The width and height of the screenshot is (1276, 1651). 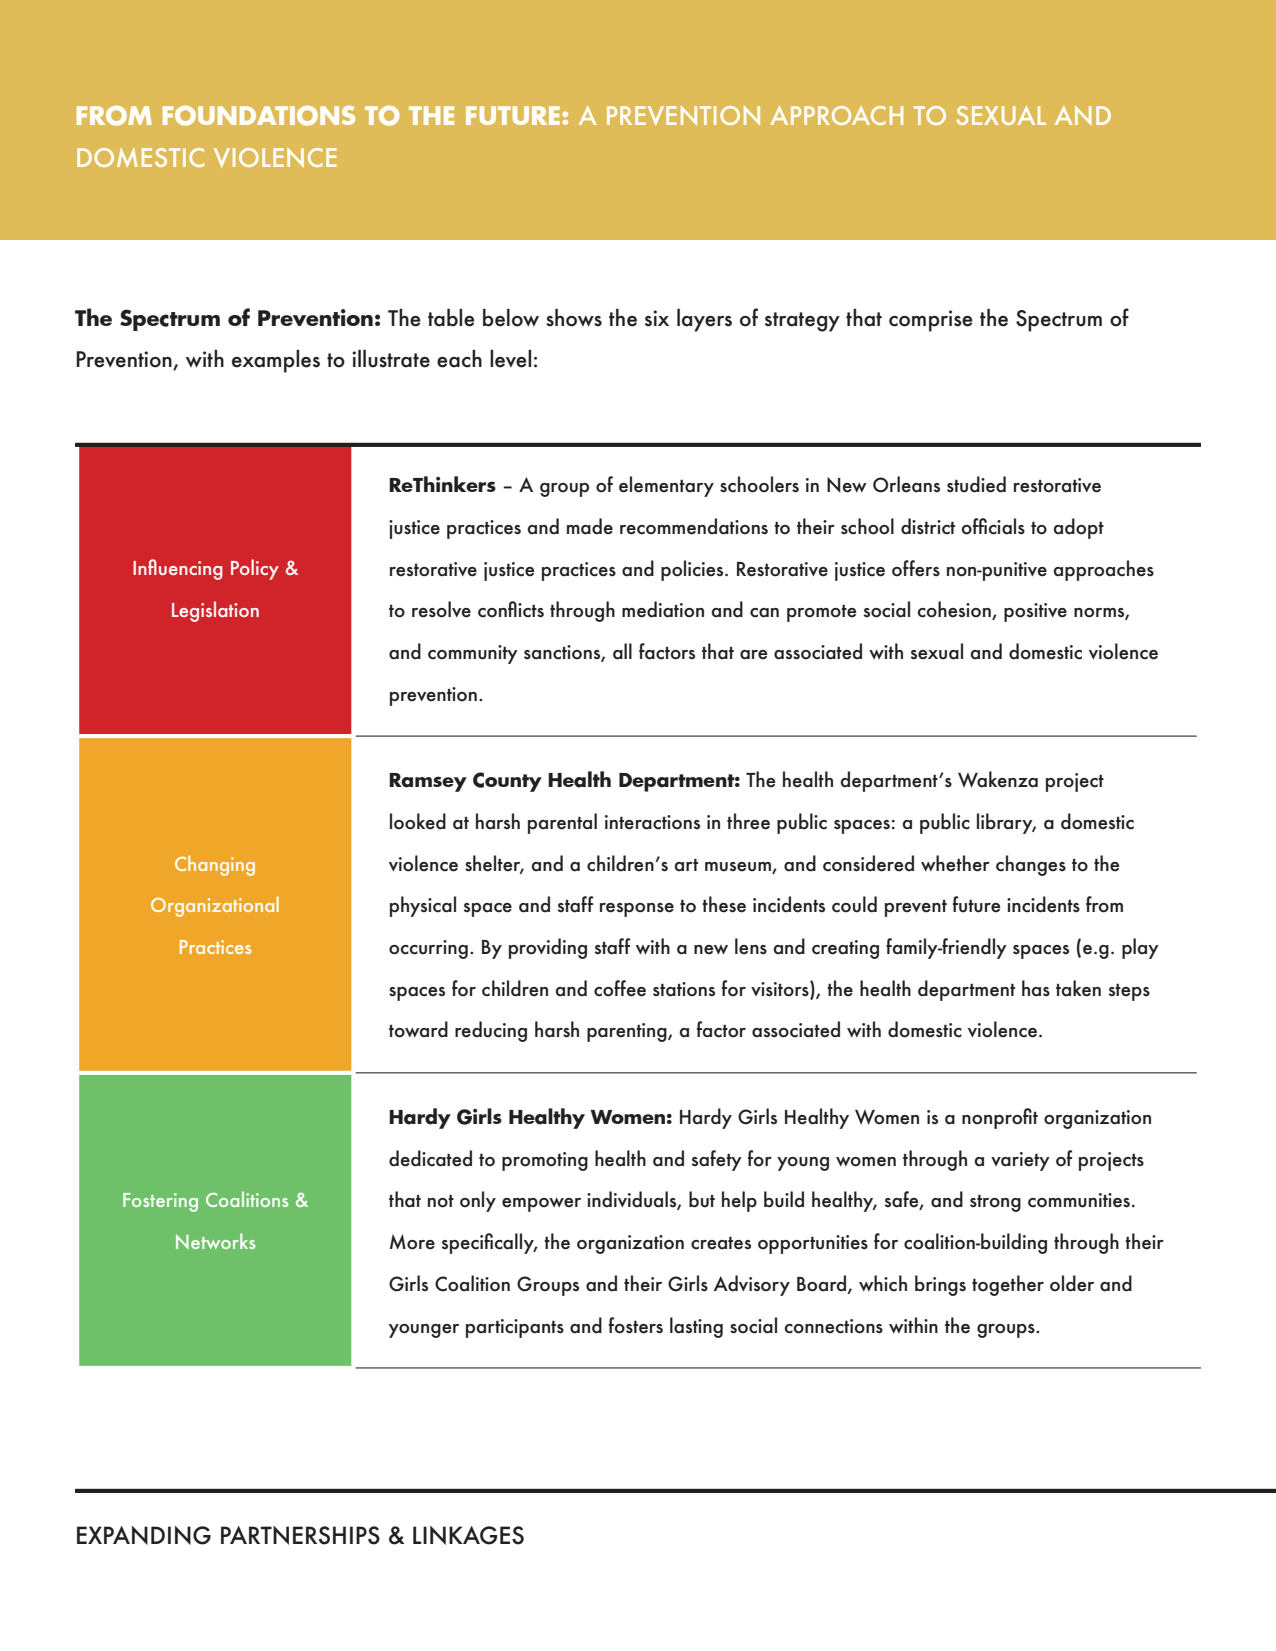 What do you see at coordinates (1031, 865) in the screenshot?
I see `changes` at bounding box center [1031, 865].
